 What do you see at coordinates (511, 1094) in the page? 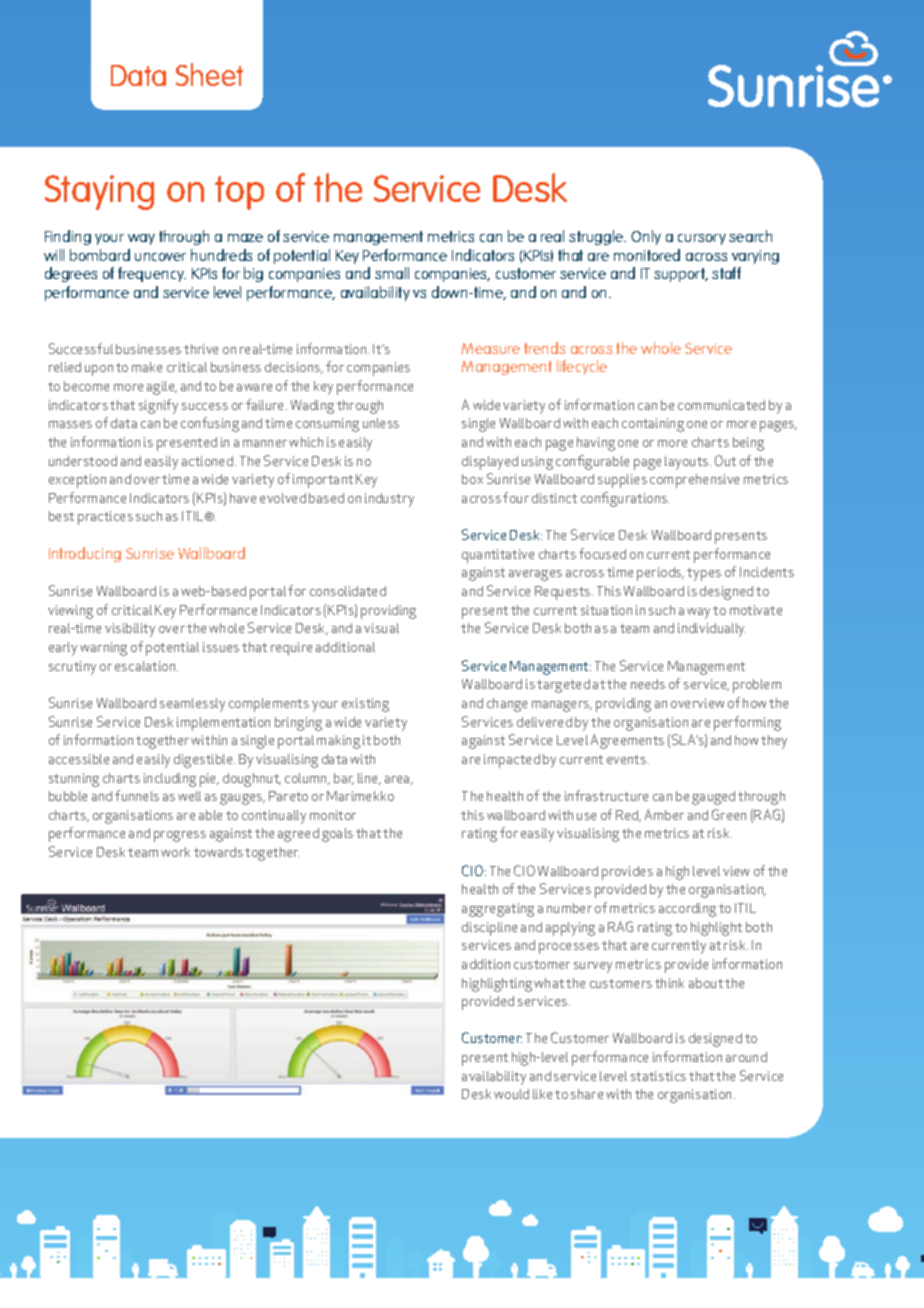
I see `would` at bounding box center [511, 1094].
